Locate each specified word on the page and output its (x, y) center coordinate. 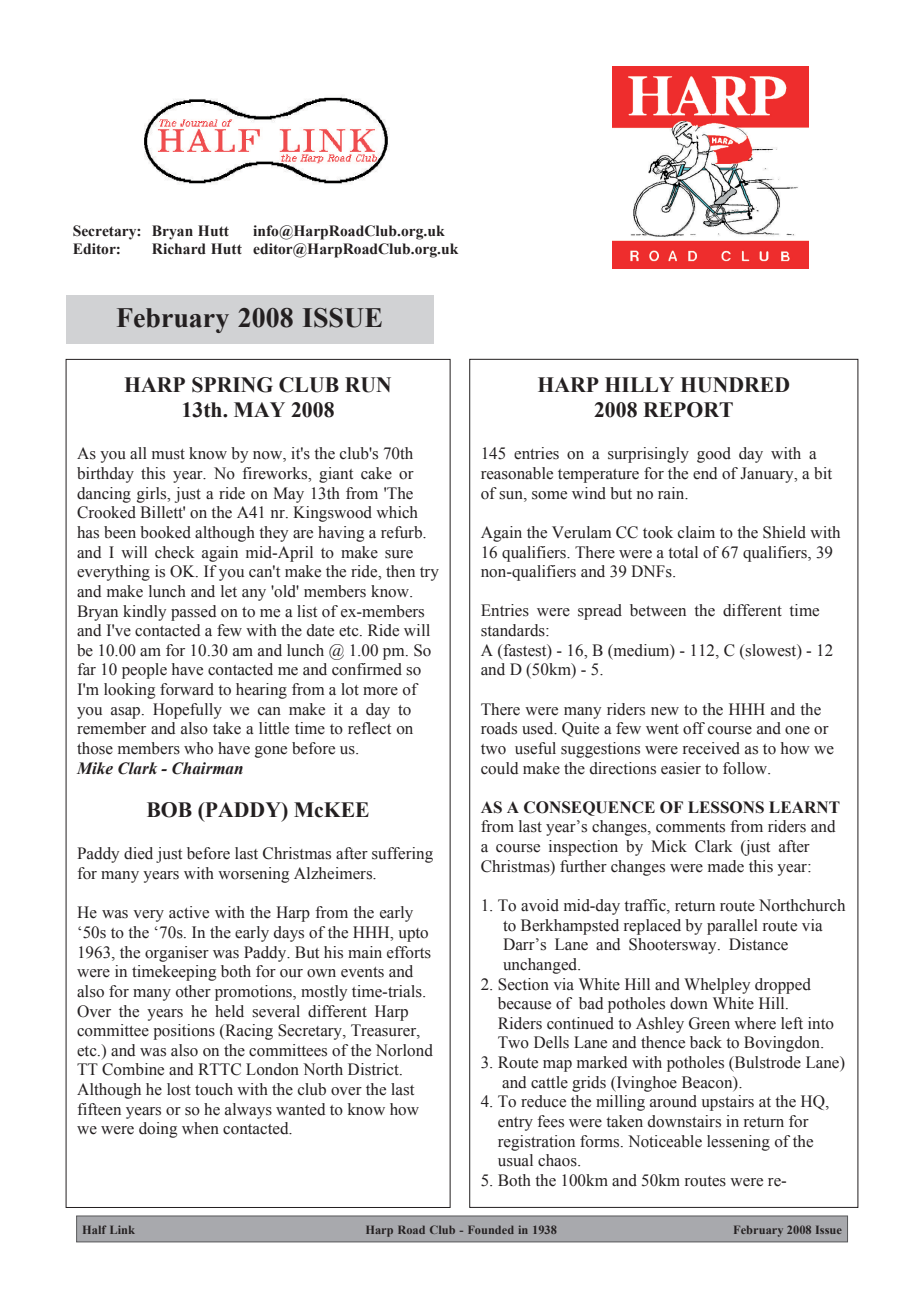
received (711, 748)
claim (696, 532)
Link (122, 1229)
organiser (177, 954)
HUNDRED (735, 385)
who (198, 748)
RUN (368, 385)
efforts (409, 952)
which (397, 512)
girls (153, 495)
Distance (758, 944)
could (499, 768)
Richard (179, 249)
